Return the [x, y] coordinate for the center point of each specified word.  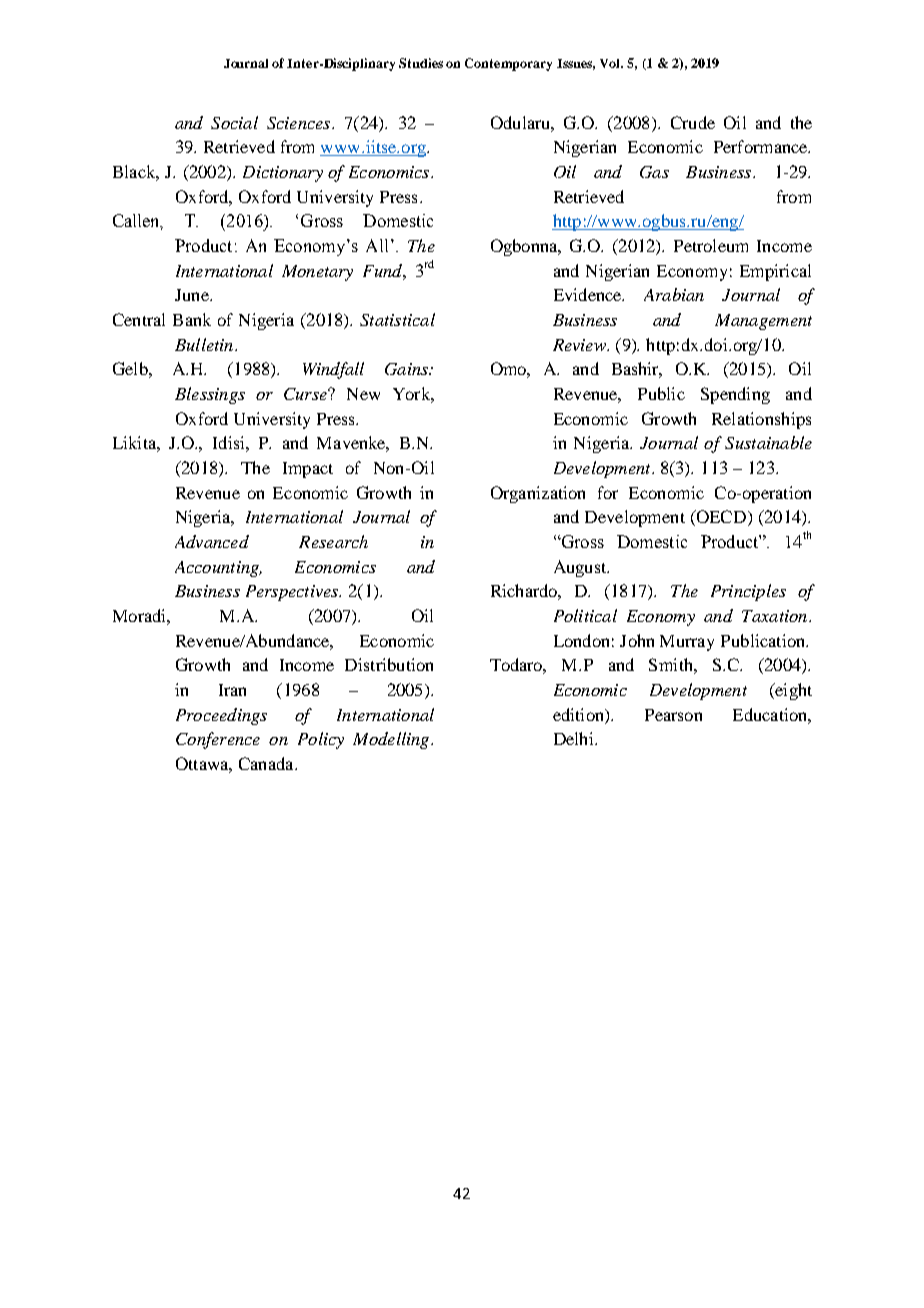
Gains [407, 369]
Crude [693, 122]
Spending [735, 395]
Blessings [210, 395]
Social [234, 122]
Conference [218, 740]
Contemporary [508, 64]
